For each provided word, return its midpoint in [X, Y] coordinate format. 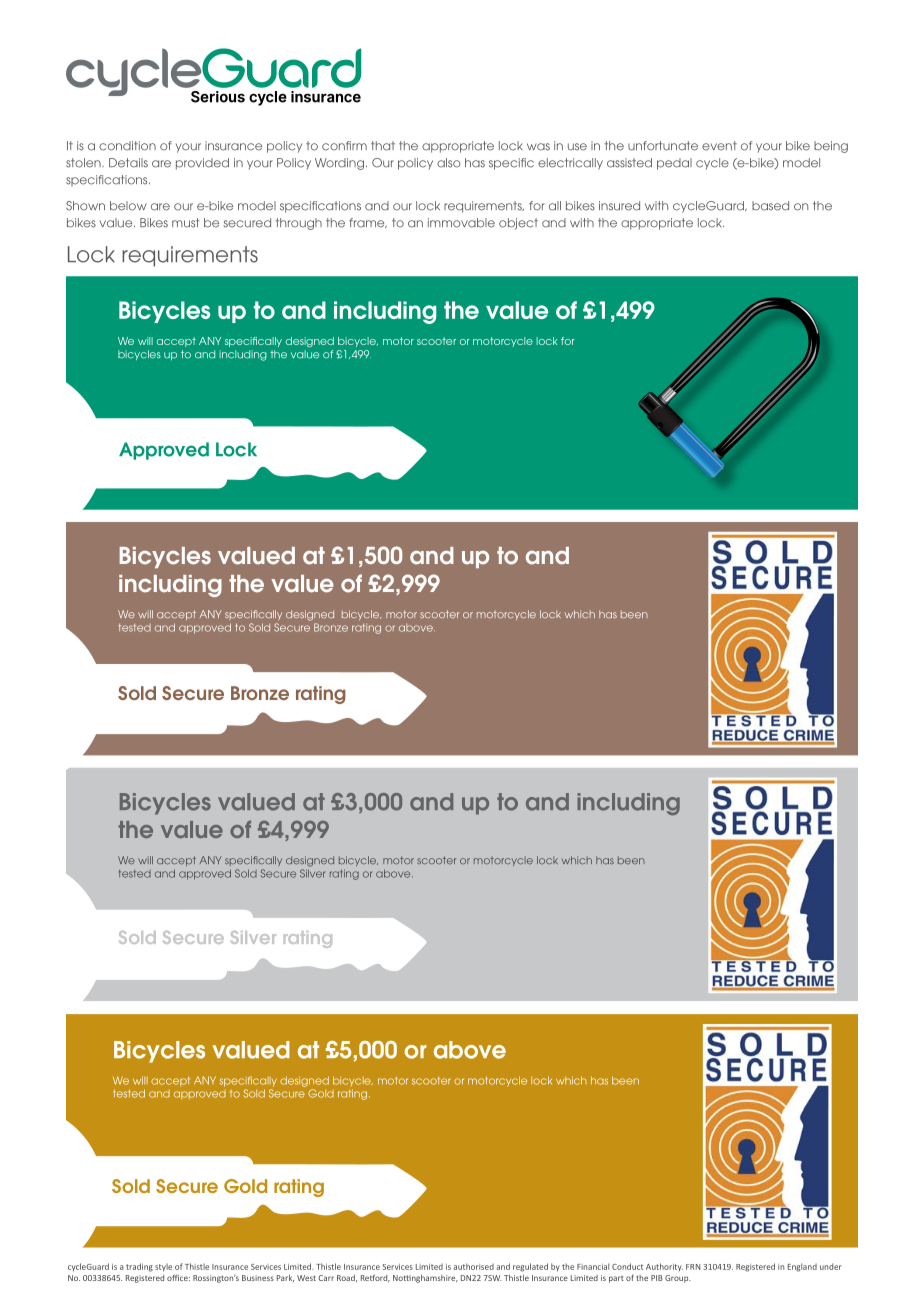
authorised [473, 1266]
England [802, 1267]
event [719, 146]
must [186, 223]
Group [678, 1279]
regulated [530, 1267]
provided [202, 164]
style [163, 1267]
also [449, 163]
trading [139, 1267]
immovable [461, 223]
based [770, 206]
